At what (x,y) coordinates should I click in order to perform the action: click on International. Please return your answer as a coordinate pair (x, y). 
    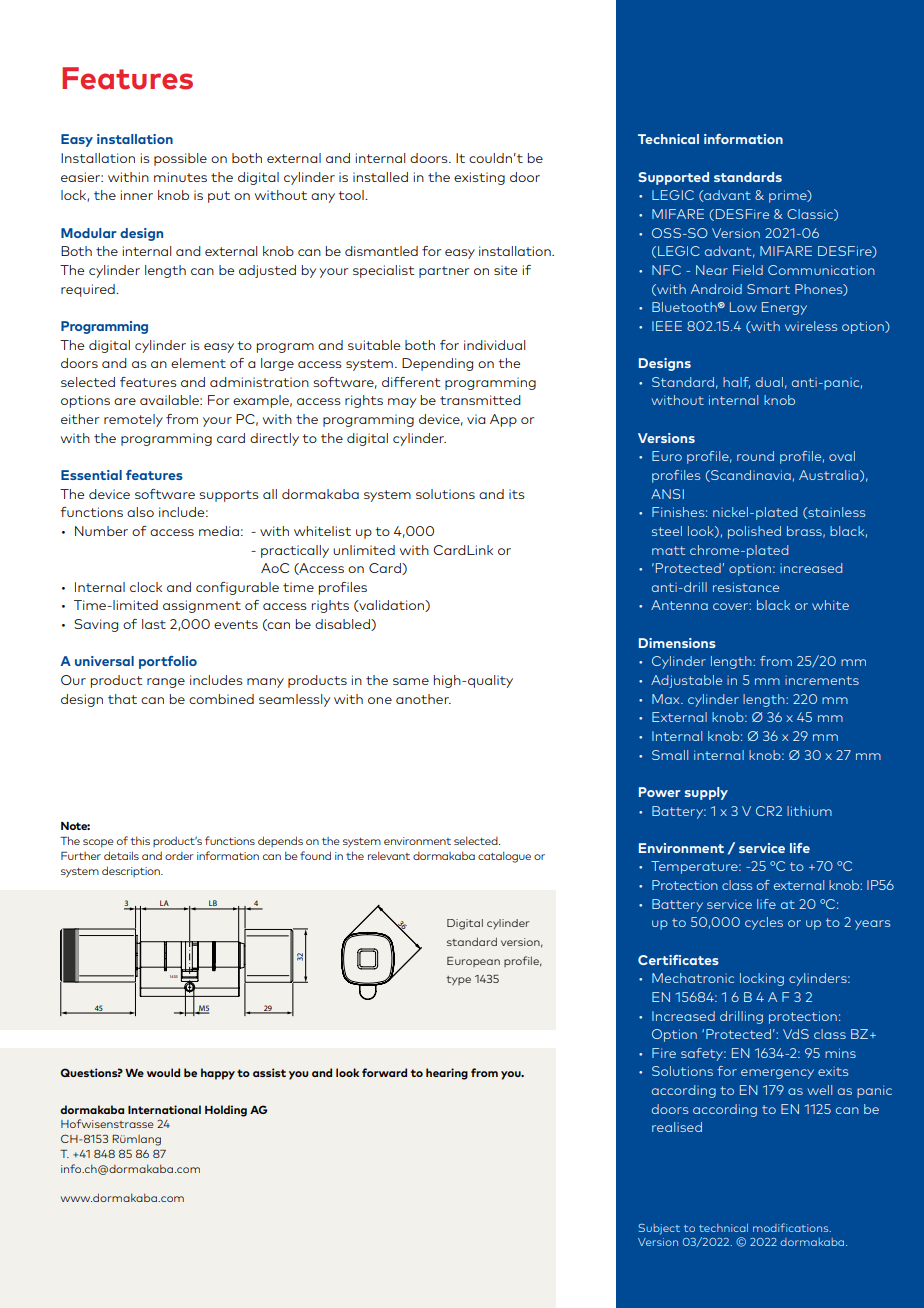
    Looking at the image, I should click on (164, 1109).
